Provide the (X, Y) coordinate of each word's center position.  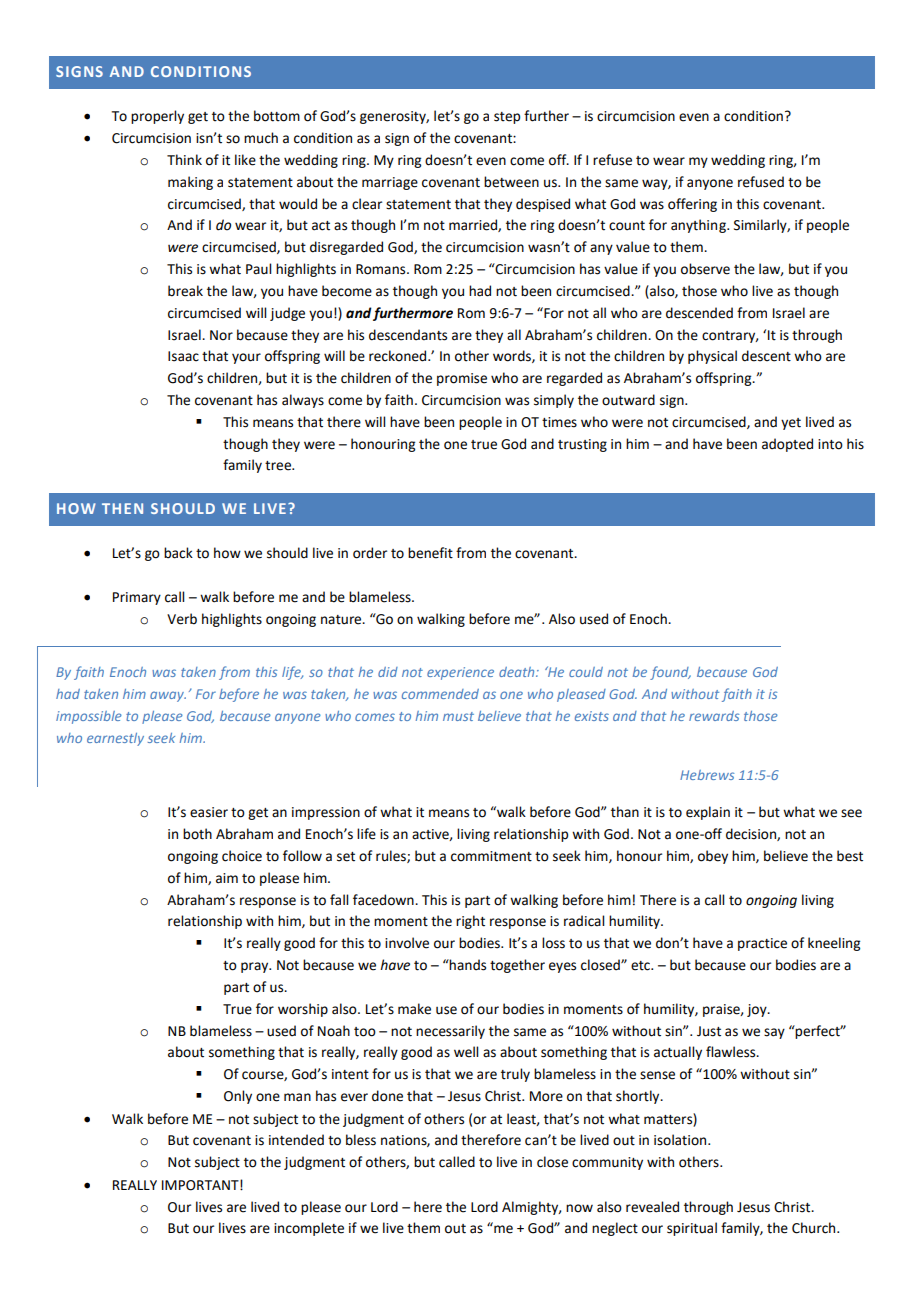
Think (184, 159)
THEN (122, 508)
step (507, 118)
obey (713, 857)
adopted (787, 445)
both (197, 834)
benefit (430, 553)
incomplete (309, 1229)
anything (699, 226)
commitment (491, 856)
